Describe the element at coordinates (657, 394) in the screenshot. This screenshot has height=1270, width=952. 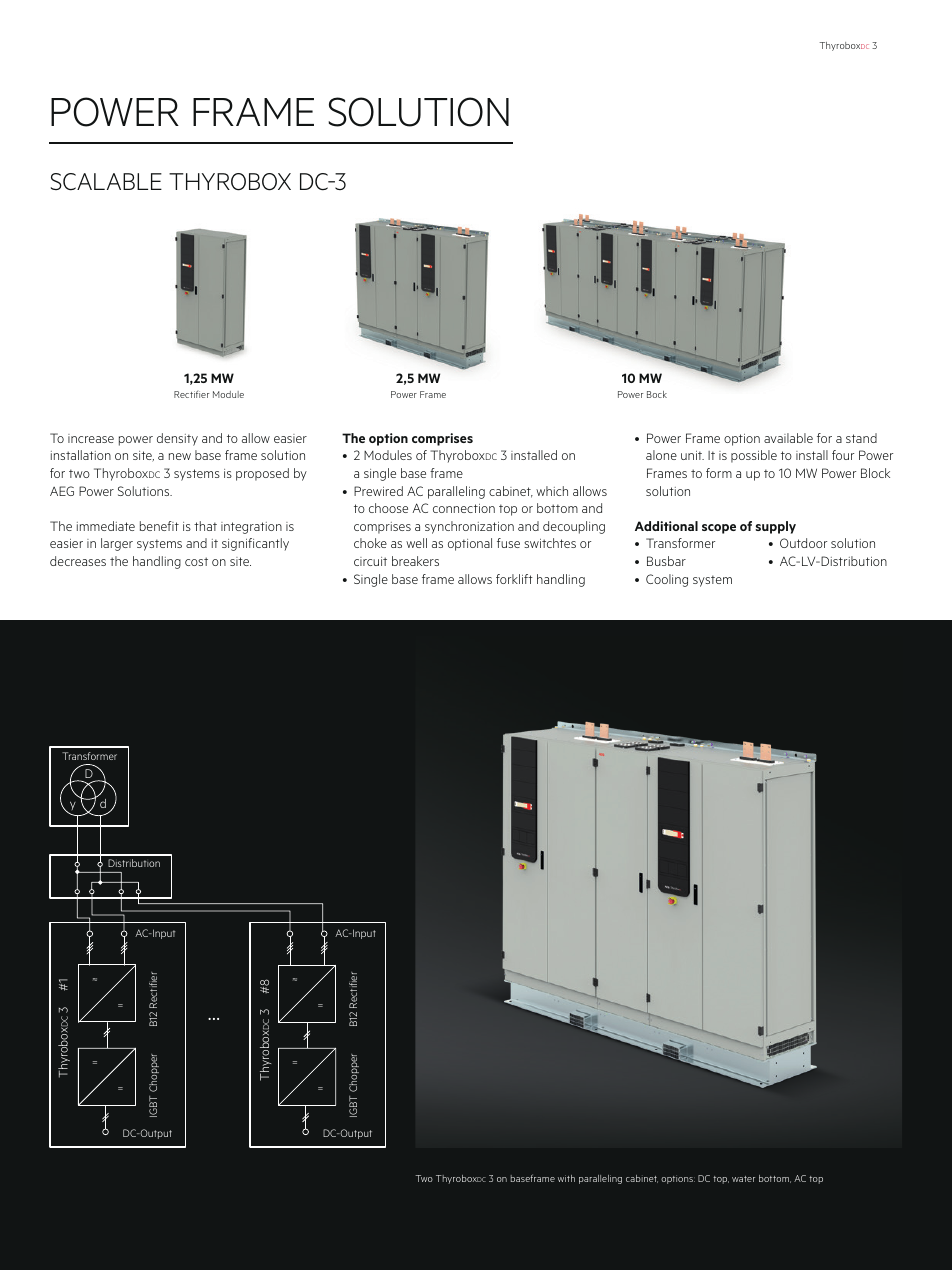
I see `Bock` at that location.
